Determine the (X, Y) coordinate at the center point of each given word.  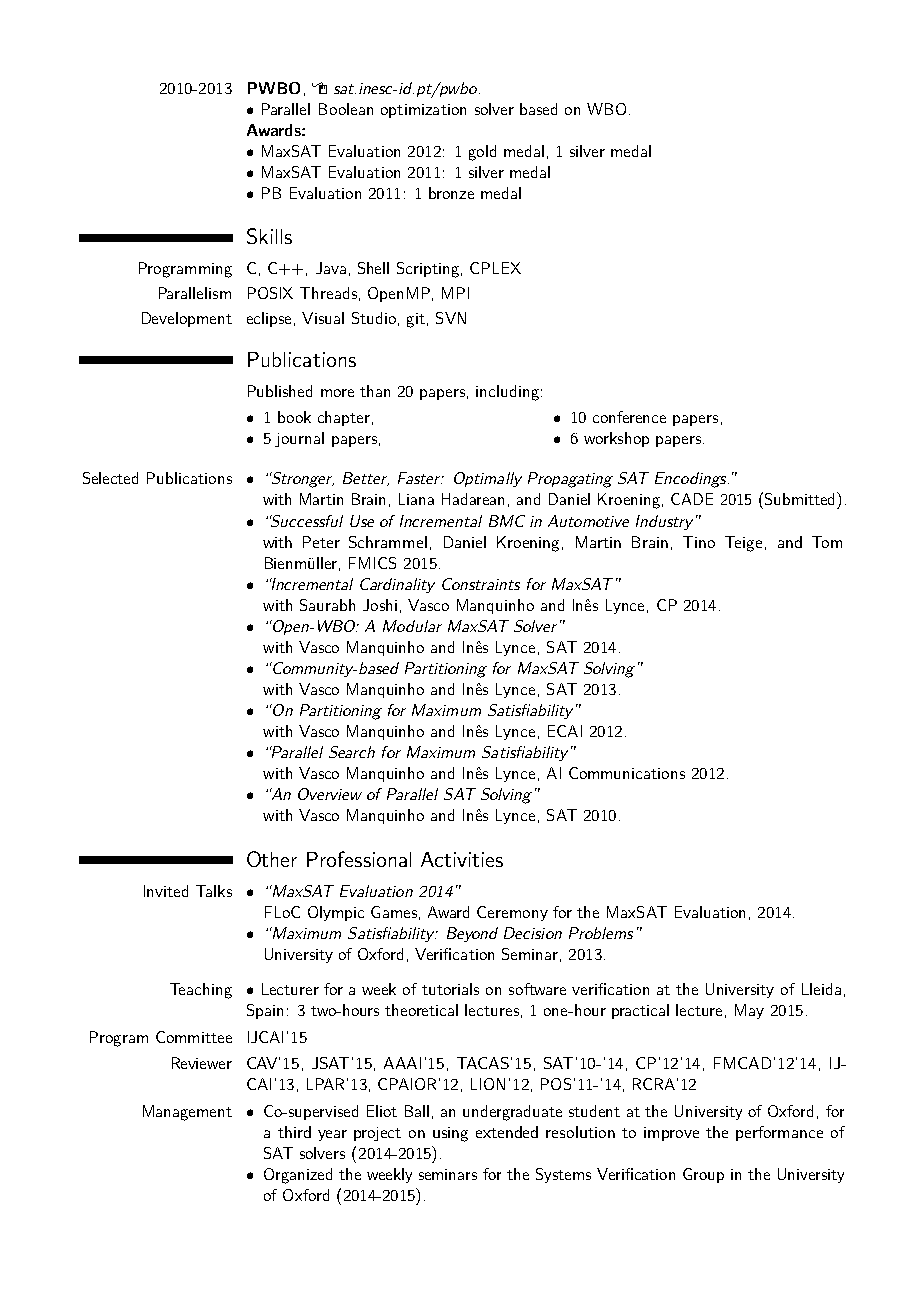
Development (187, 319)
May (749, 1011)
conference (629, 417)
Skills (269, 236)
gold (482, 153)
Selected (110, 478)
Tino (699, 542)
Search (352, 752)
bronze (451, 193)
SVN (451, 318)
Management (187, 1113)
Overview (330, 794)
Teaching (201, 991)
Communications (627, 773)
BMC (507, 521)
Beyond (472, 934)
